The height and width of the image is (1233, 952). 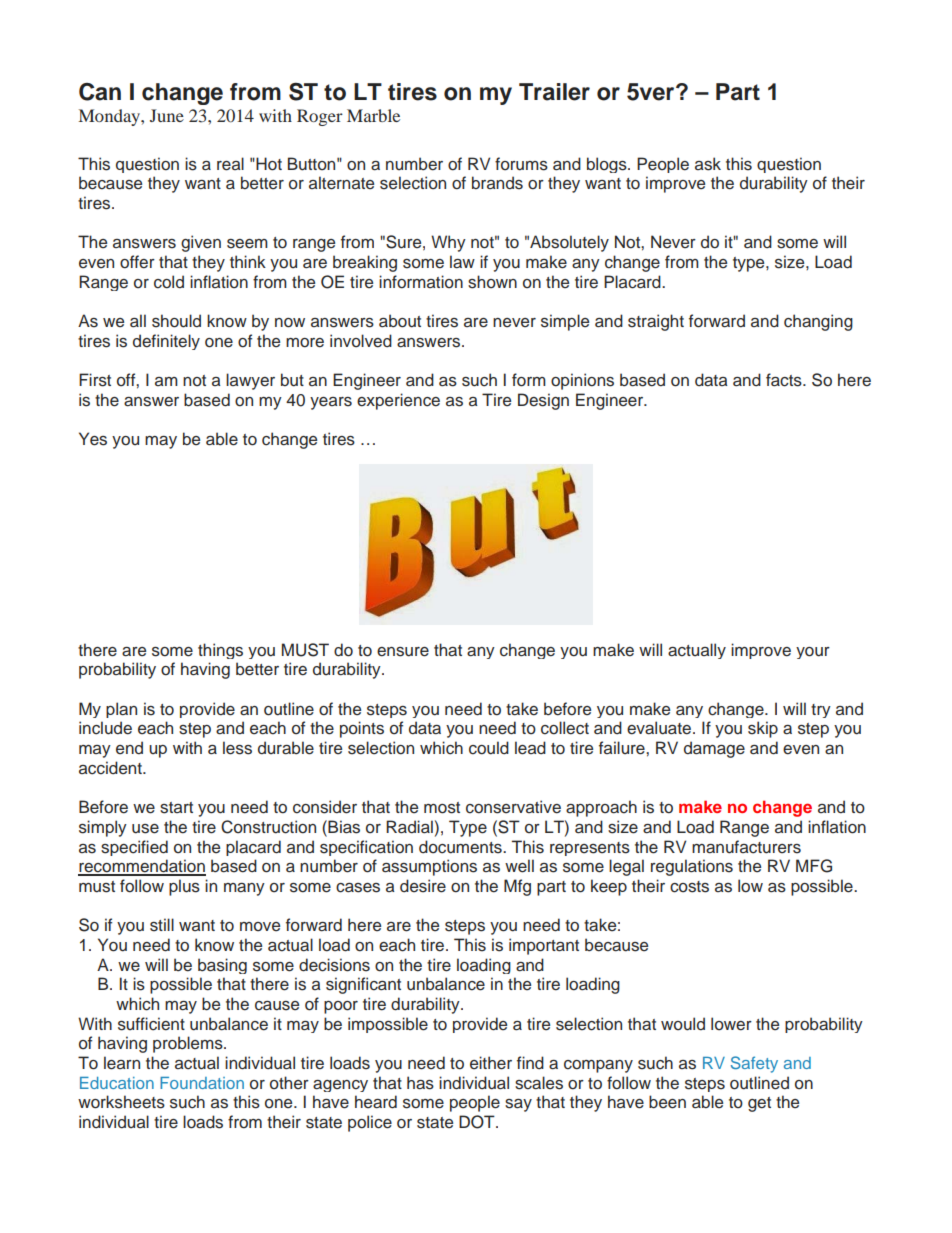 What do you see at coordinates (813, 653) in the image?
I see `your` at bounding box center [813, 653].
